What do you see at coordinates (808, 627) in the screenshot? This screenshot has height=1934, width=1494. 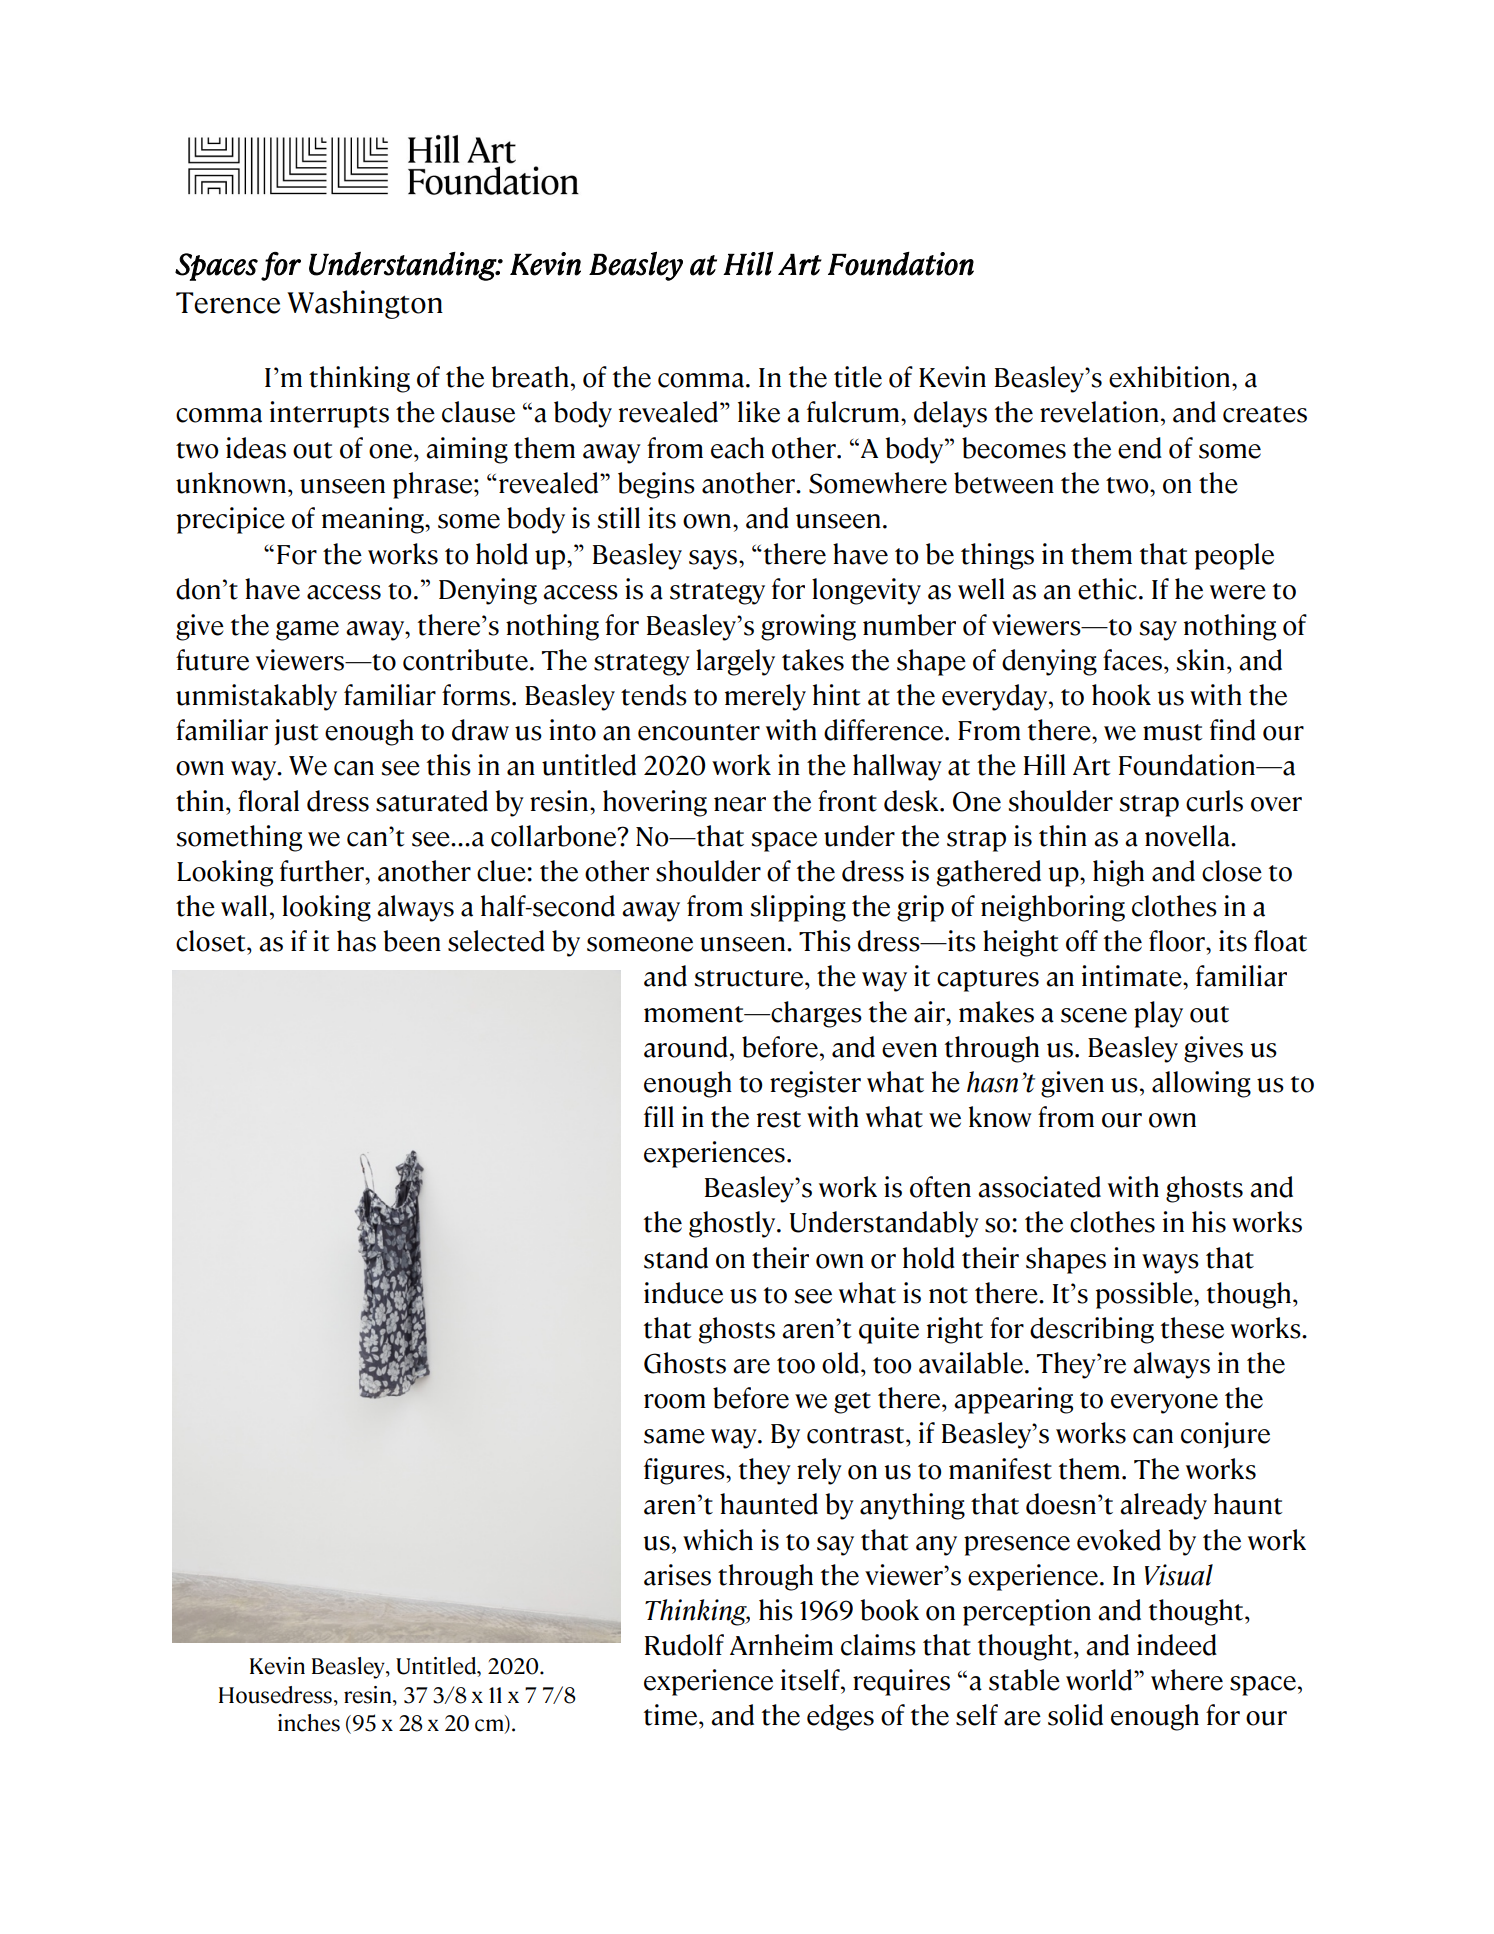 I see `growing` at bounding box center [808, 627].
